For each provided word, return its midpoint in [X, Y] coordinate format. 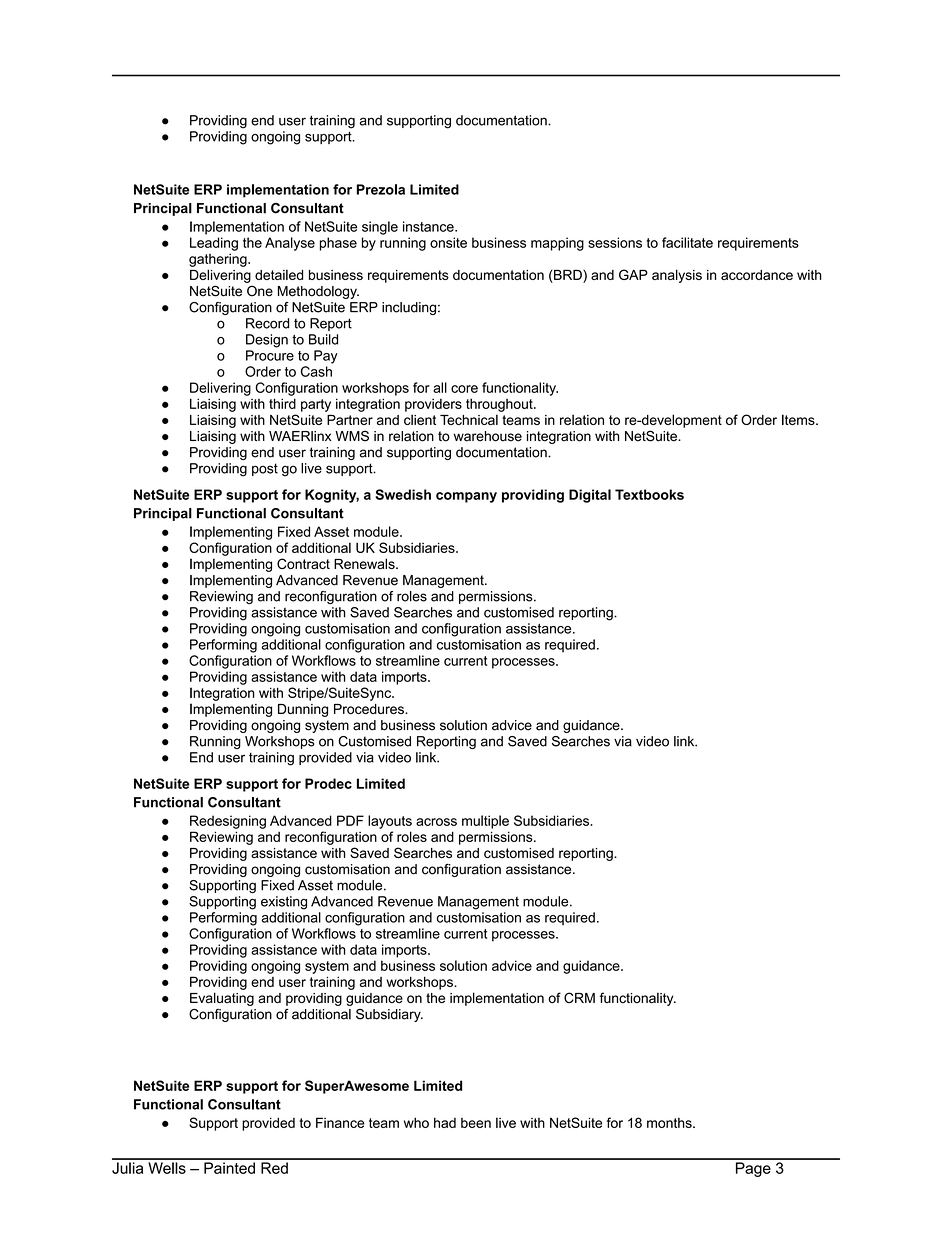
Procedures [370, 709]
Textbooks [649, 494]
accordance [757, 275]
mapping [557, 244]
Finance [340, 1122]
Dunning [303, 710]
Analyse [290, 244]
